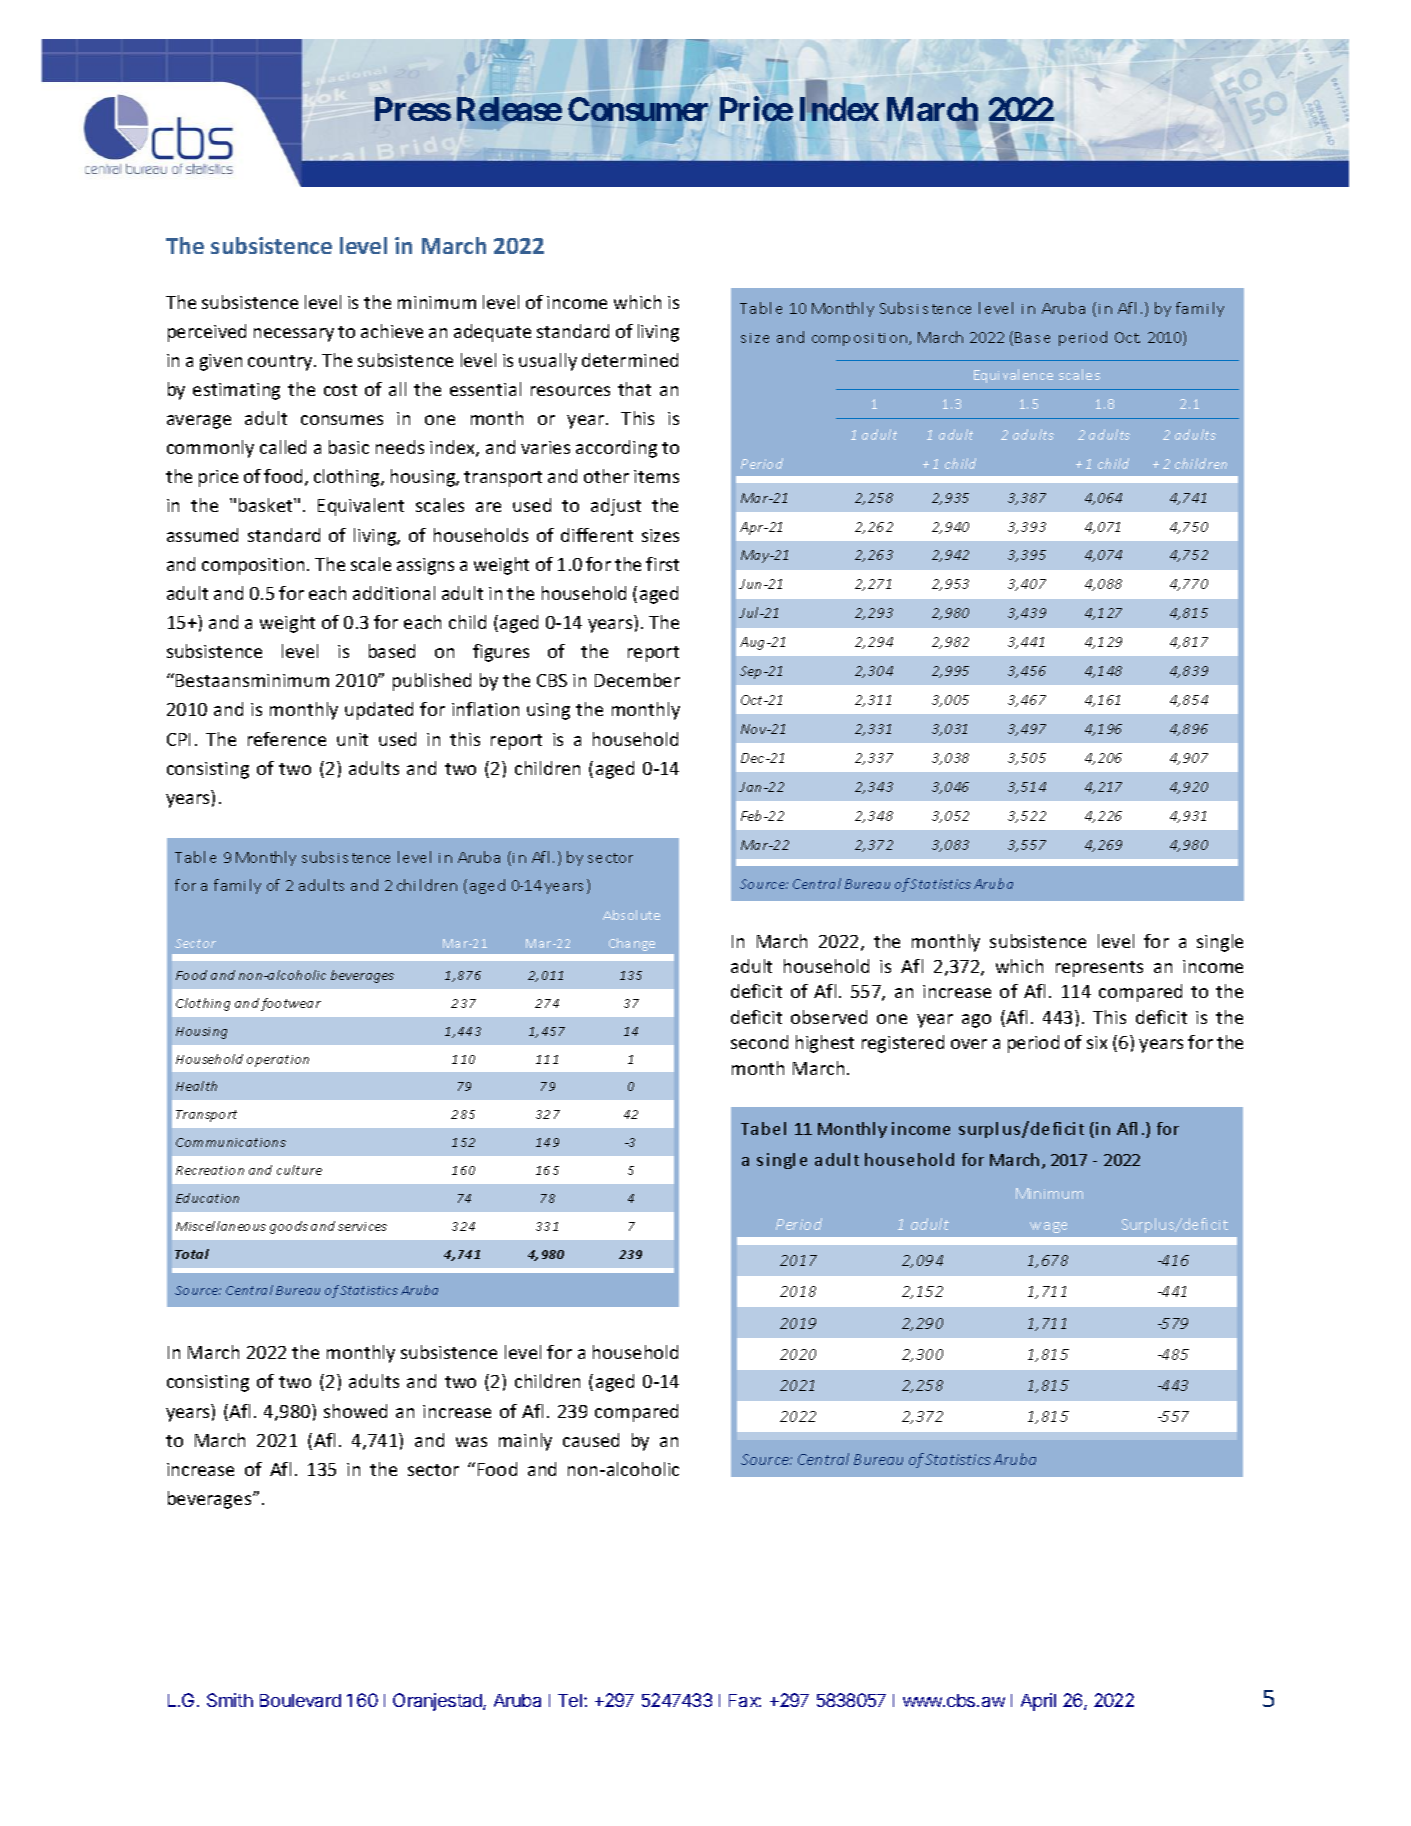 This screenshot has width=1411, height=1826. What do you see at coordinates (637, 680) in the screenshot?
I see `December` at bounding box center [637, 680].
